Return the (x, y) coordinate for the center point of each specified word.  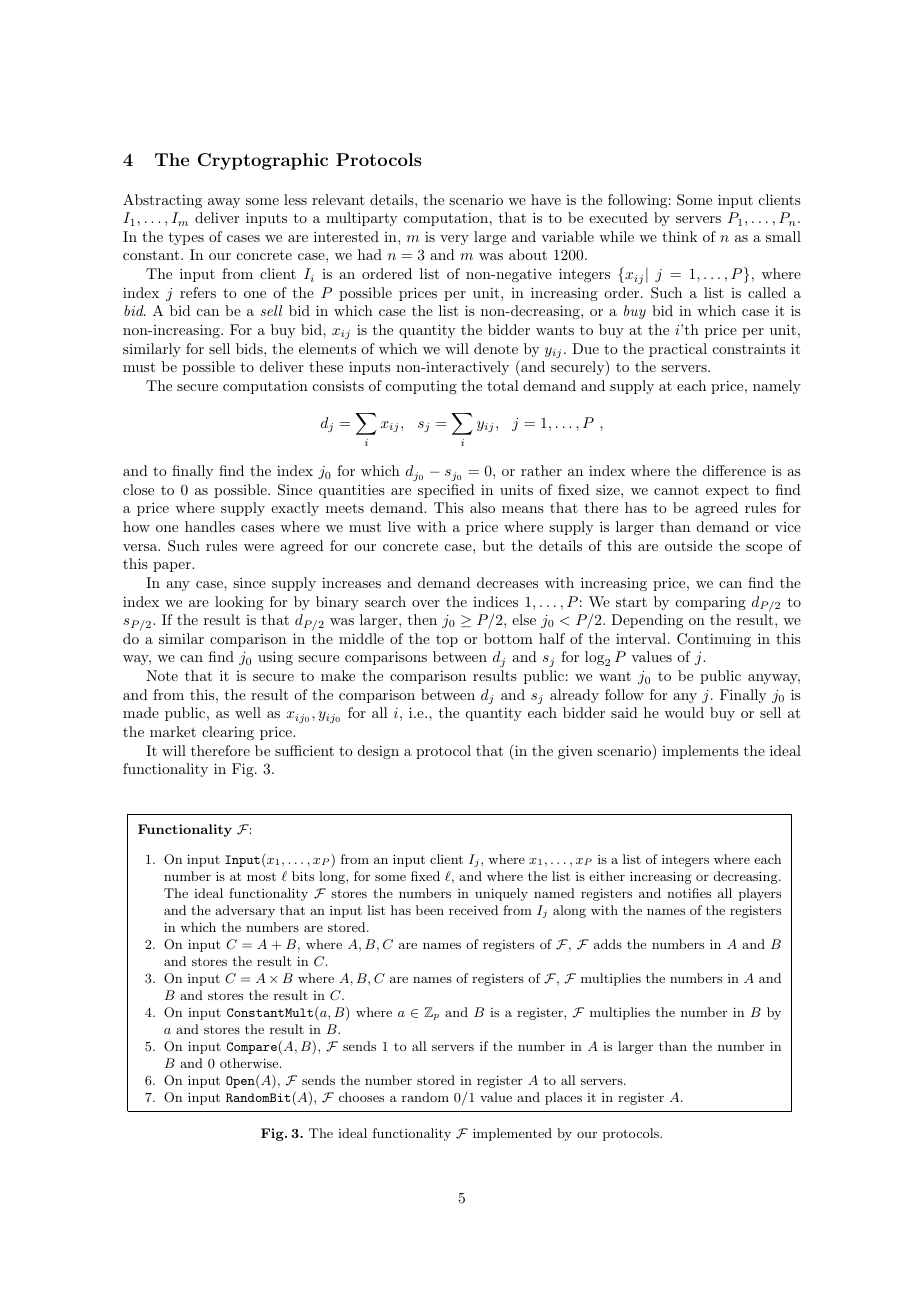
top (447, 640)
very (454, 240)
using (275, 658)
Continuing (714, 640)
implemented (512, 1134)
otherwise (250, 1063)
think (680, 236)
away (224, 203)
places (563, 1098)
